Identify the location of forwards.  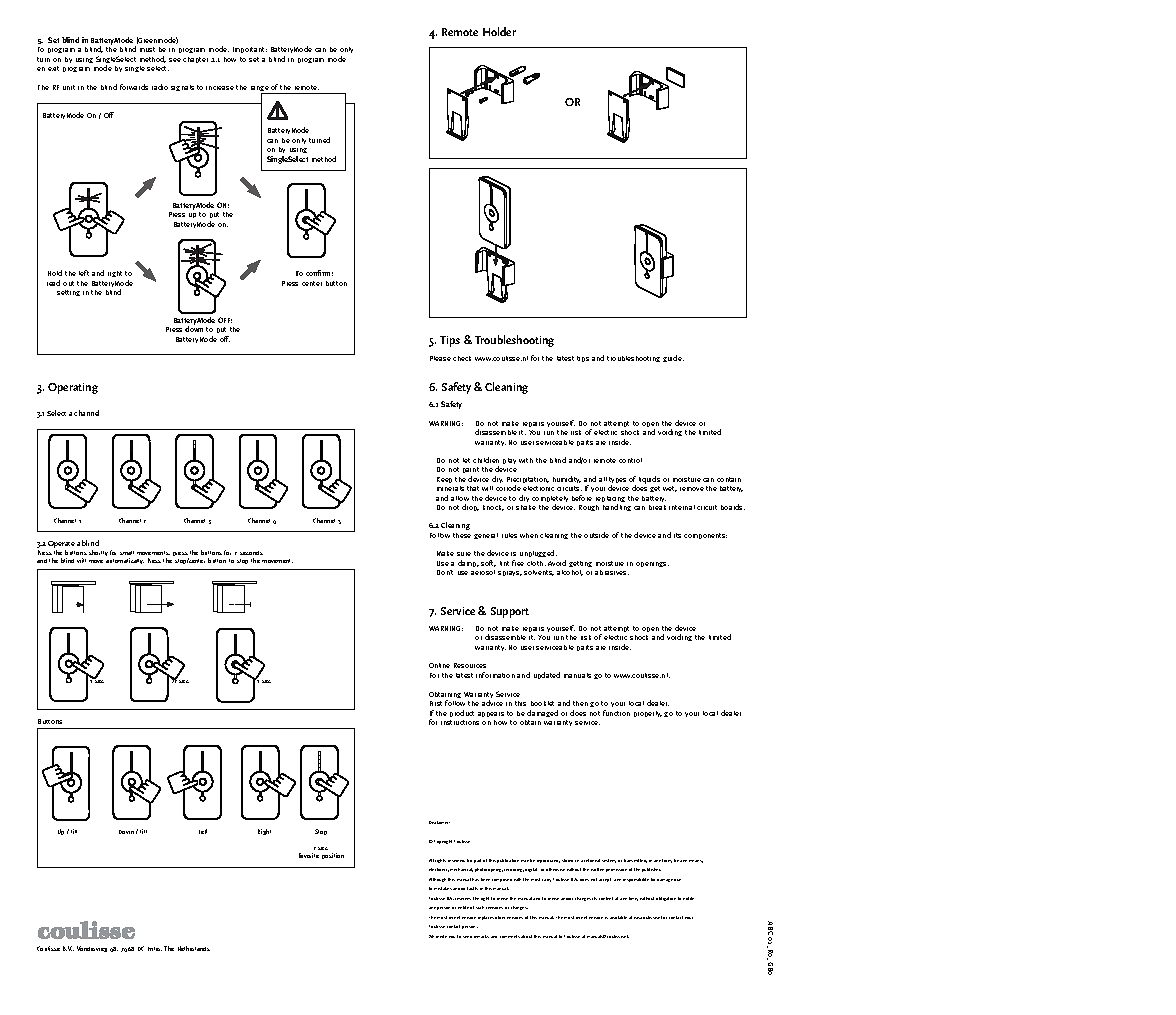
(134, 87).
